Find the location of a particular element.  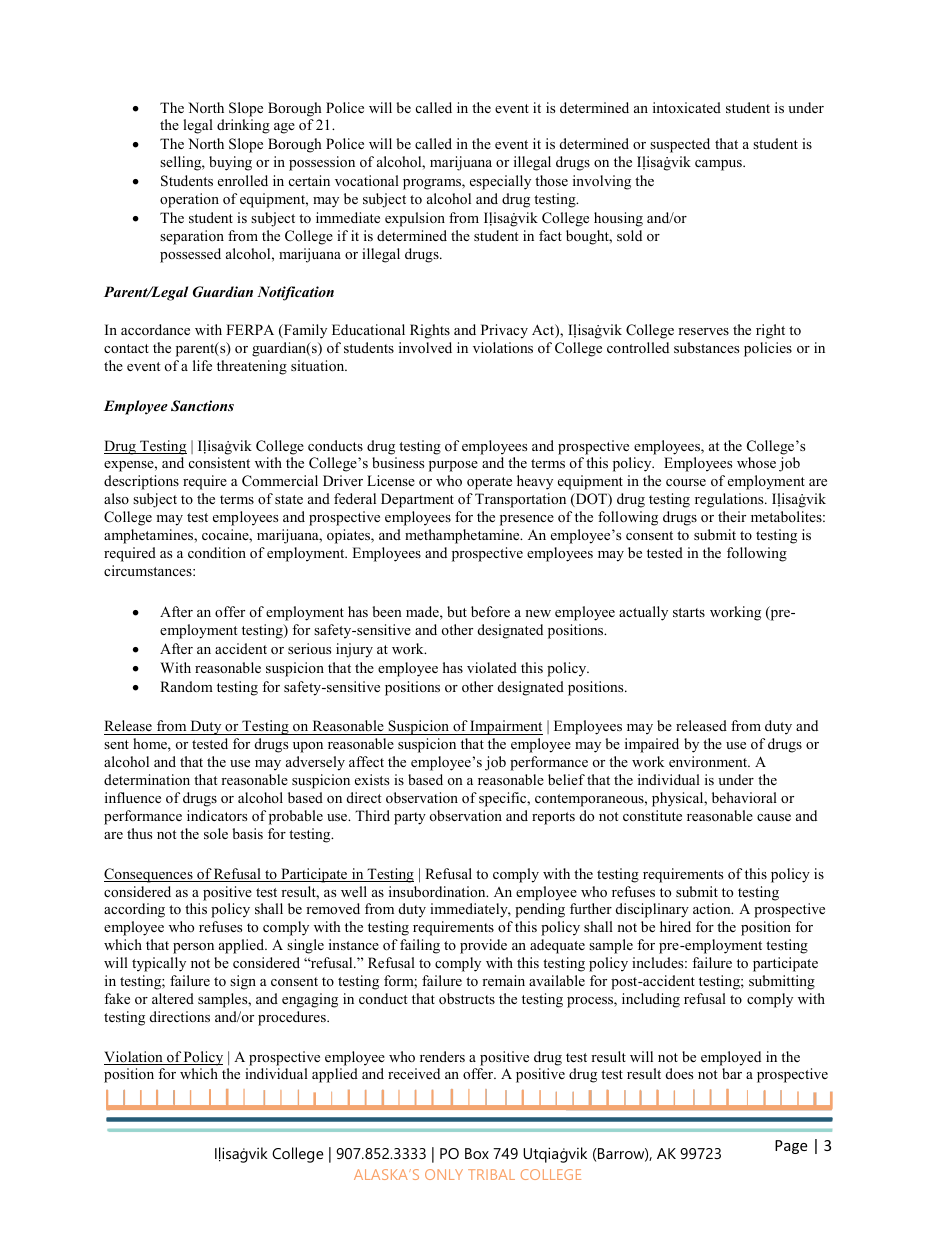

suspected is located at coordinates (680, 145).
